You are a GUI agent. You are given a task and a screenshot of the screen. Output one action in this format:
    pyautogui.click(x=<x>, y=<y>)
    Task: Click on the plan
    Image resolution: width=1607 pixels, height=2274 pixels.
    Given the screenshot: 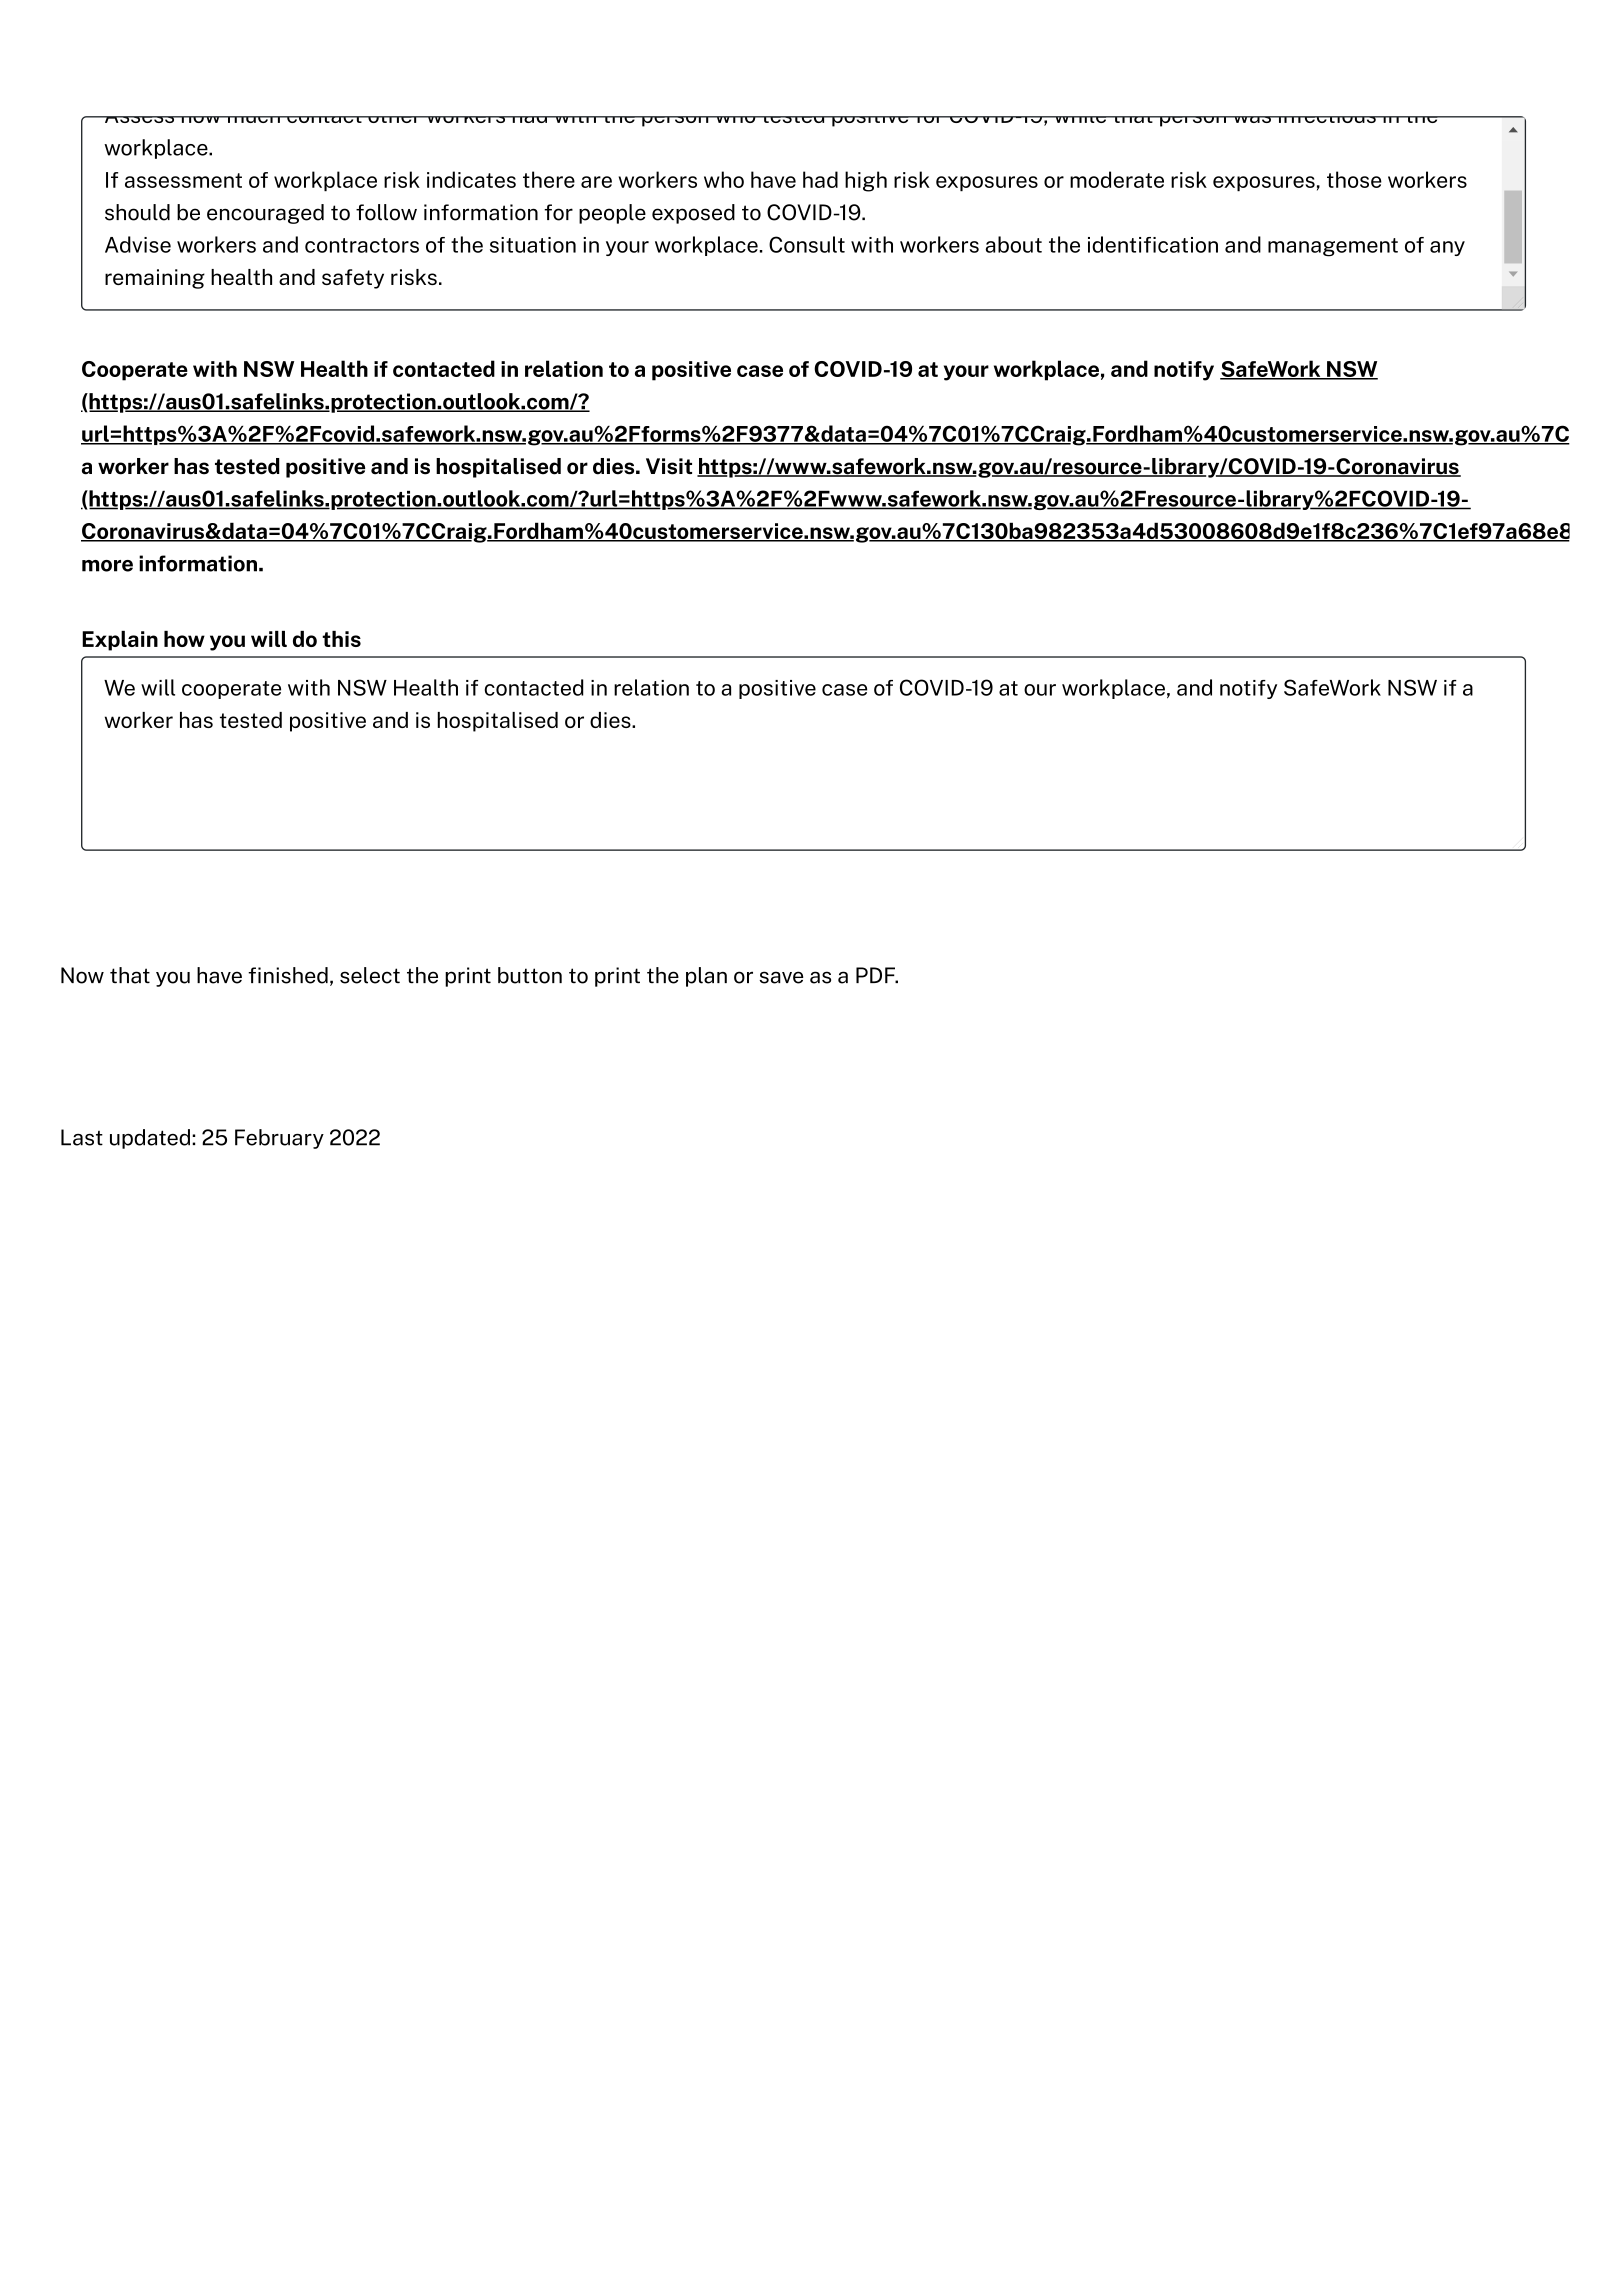 What is the action you would take?
    pyautogui.click(x=706, y=977)
